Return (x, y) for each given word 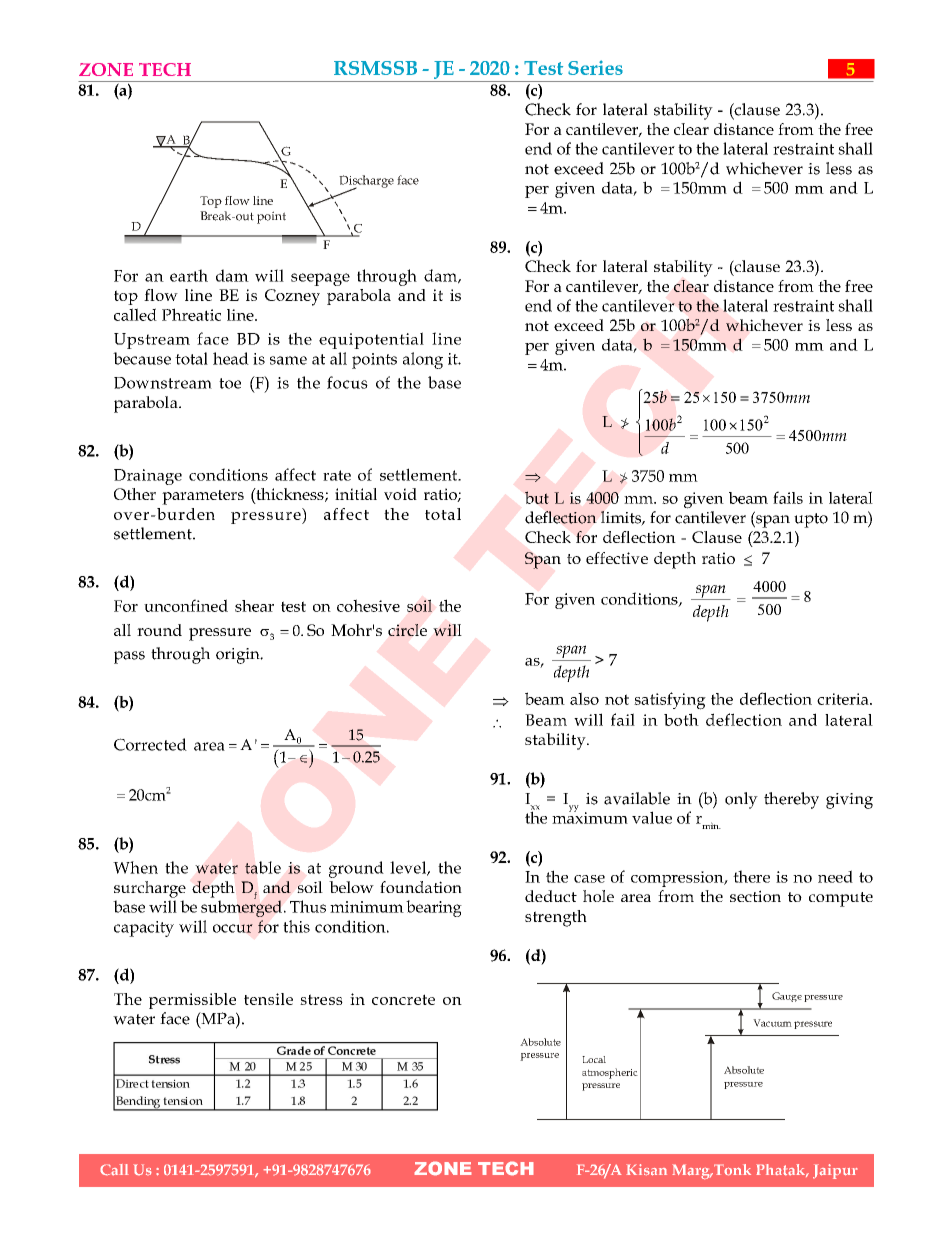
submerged (241, 907)
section (755, 896)
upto (811, 520)
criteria (844, 699)
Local (594, 1059)
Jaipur (835, 1171)
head (231, 358)
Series (595, 67)
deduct (551, 896)
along (423, 360)
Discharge (366, 182)
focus (347, 382)
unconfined (186, 605)
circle (407, 630)
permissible (192, 1001)
